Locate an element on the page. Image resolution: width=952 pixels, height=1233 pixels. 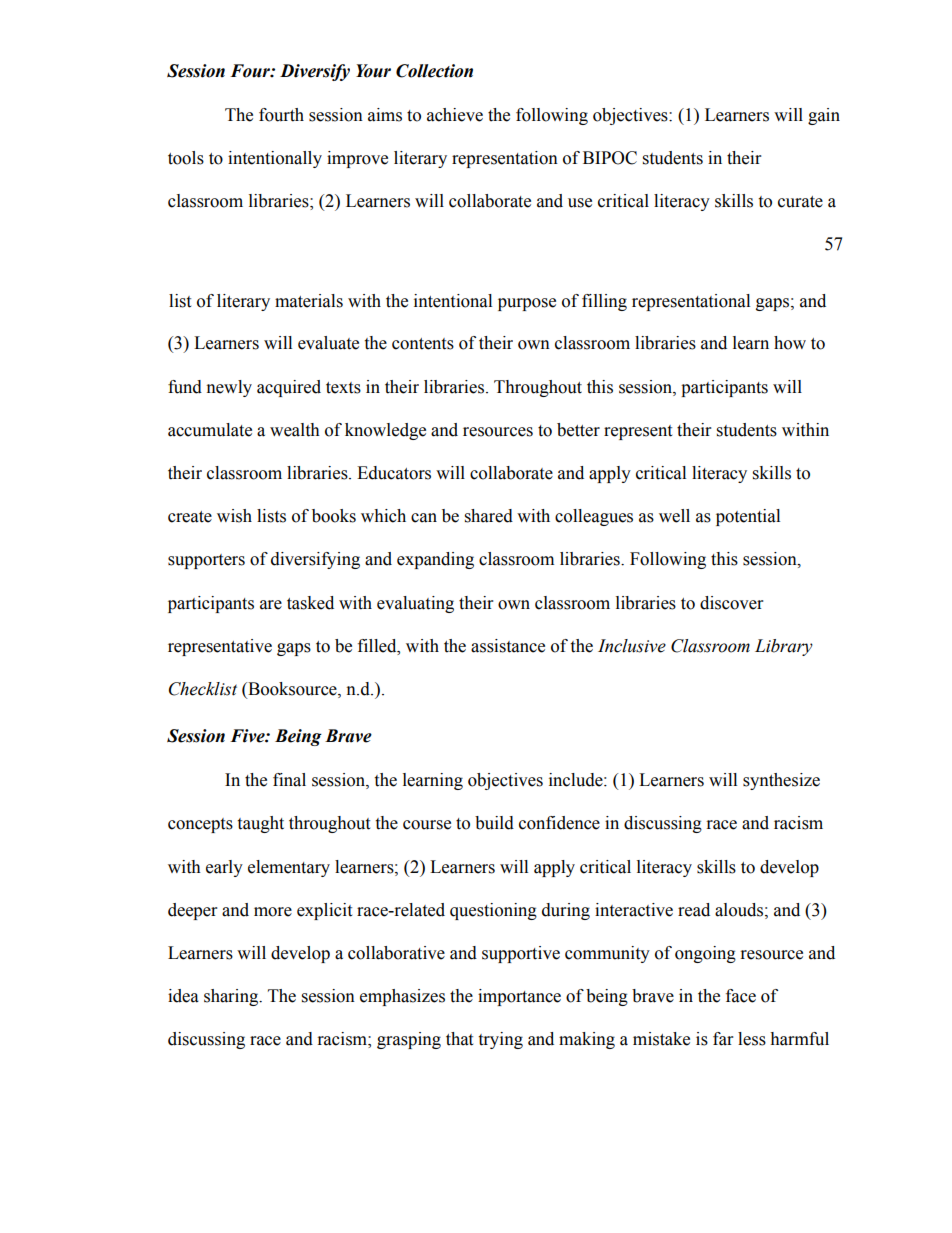
face is located at coordinates (741, 996).
